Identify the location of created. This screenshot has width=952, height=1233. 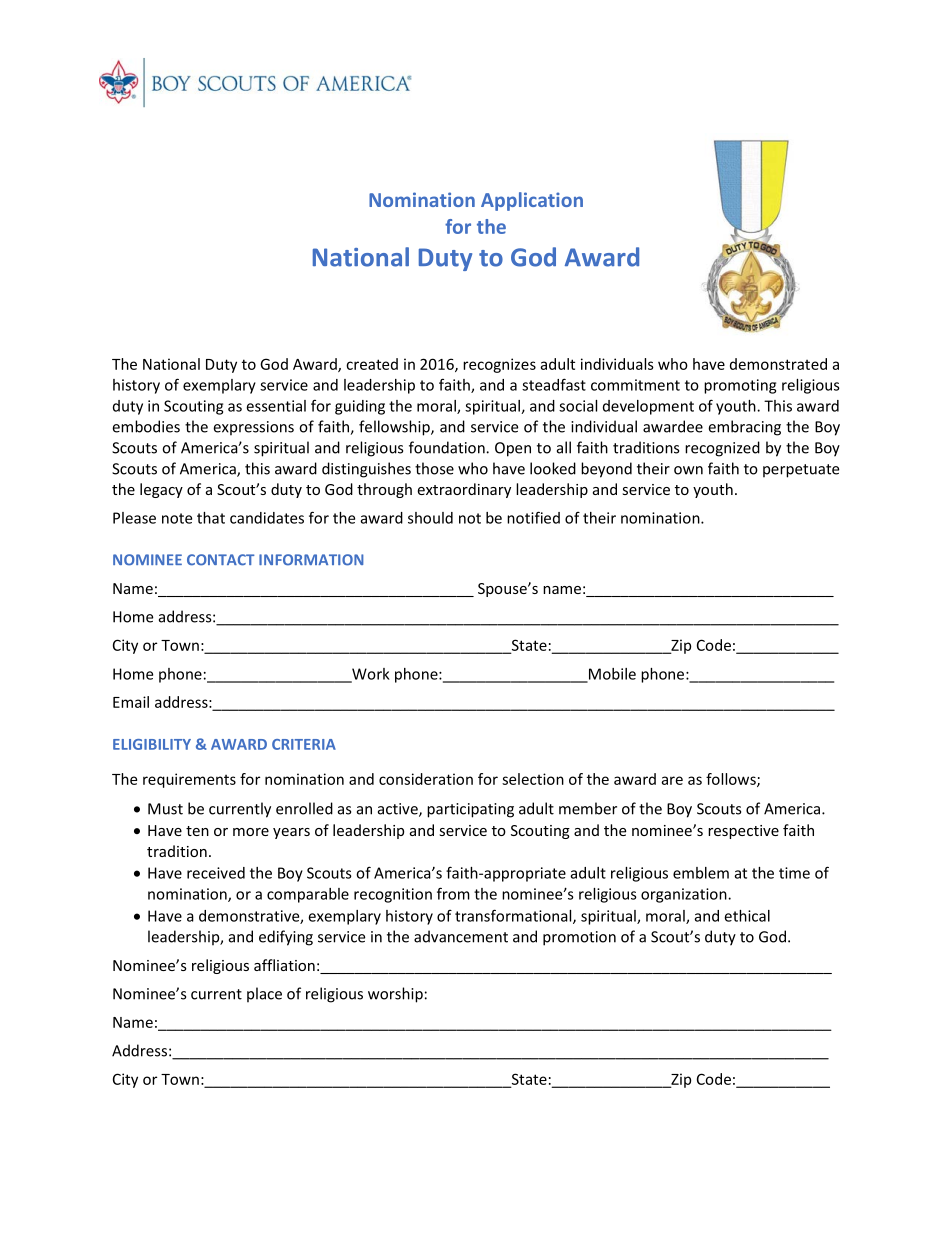
(372, 364).
